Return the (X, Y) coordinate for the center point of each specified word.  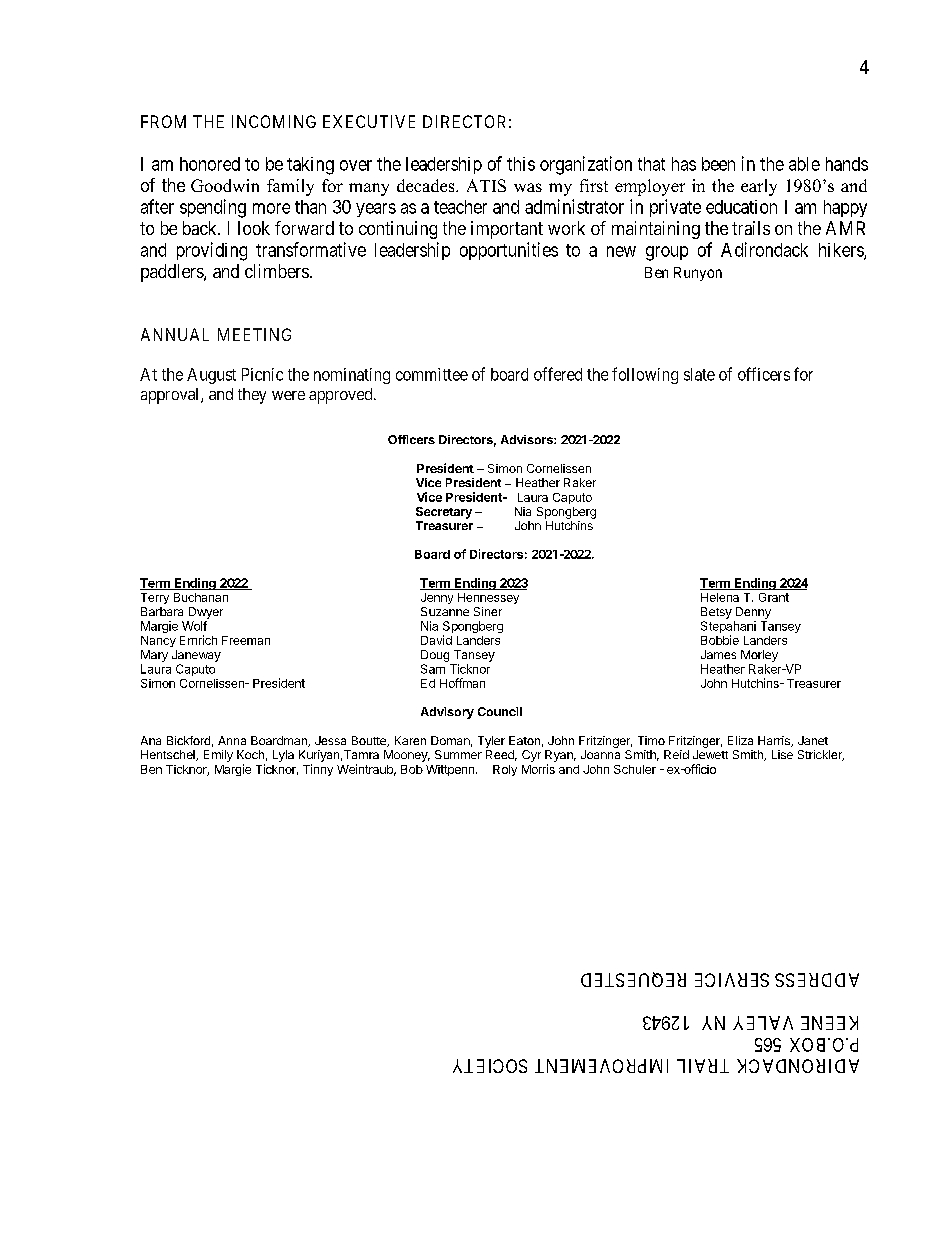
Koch (250, 754)
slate (699, 374)
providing (212, 251)
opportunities (509, 251)
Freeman (246, 640)
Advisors (528, 439)
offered (558, 374)
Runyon (698, 274)
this (521, 164)
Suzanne (445, 611)
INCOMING (274, 121)
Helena (720, 597)
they (252, 396)
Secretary (444, 513)
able (804, 164)
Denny (753, 613)
